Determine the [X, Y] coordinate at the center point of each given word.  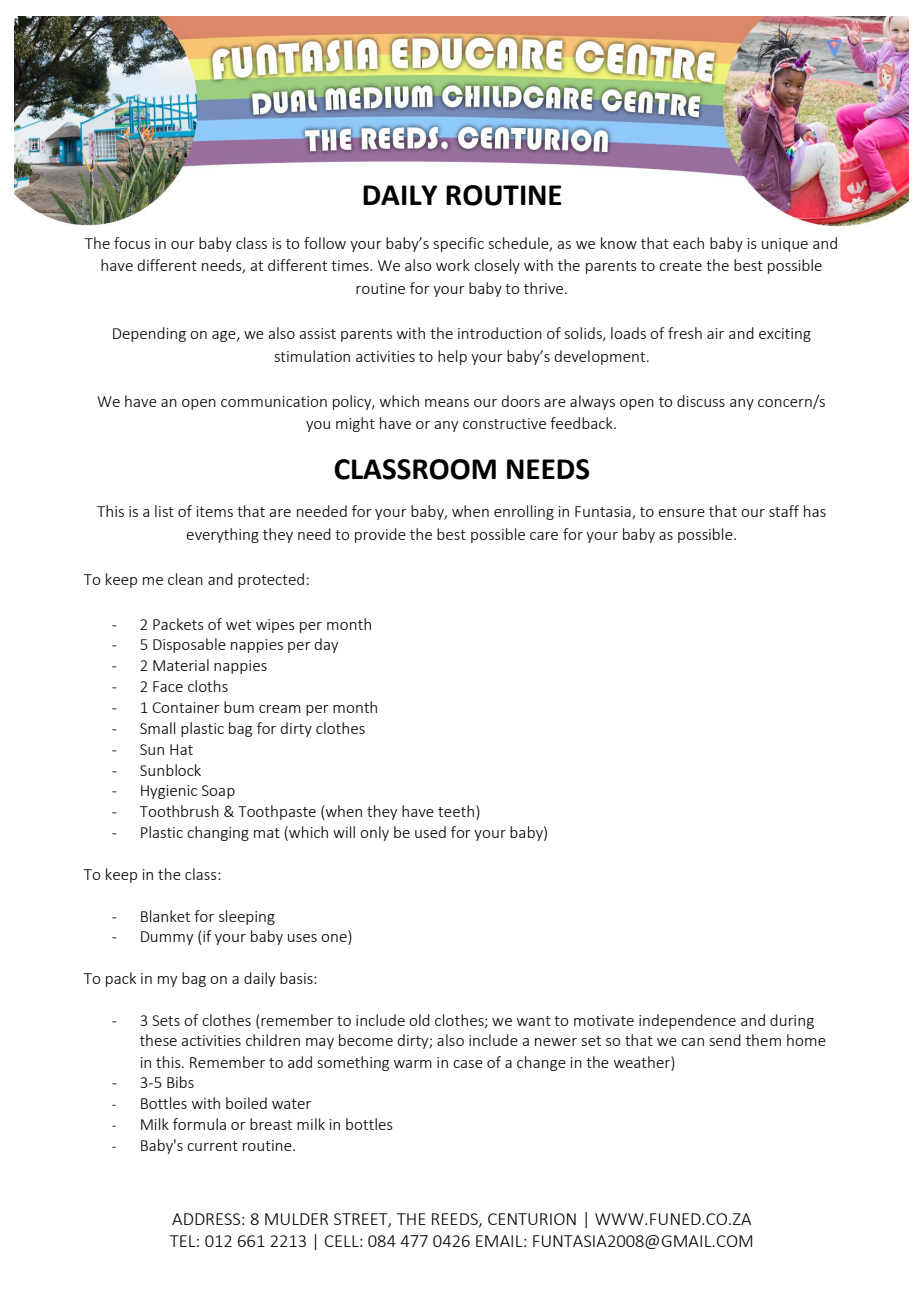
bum [239, 707]
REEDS [456, 1220]
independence [687, 1021]
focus [132, 243]
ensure [681, 513]
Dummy [167, 938]
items [215, 511]
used [430, 832]
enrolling [524, 512]
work [453, 265]
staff [784, 511]
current [212, 1146]
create [680, 266]
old [419, 1020]
